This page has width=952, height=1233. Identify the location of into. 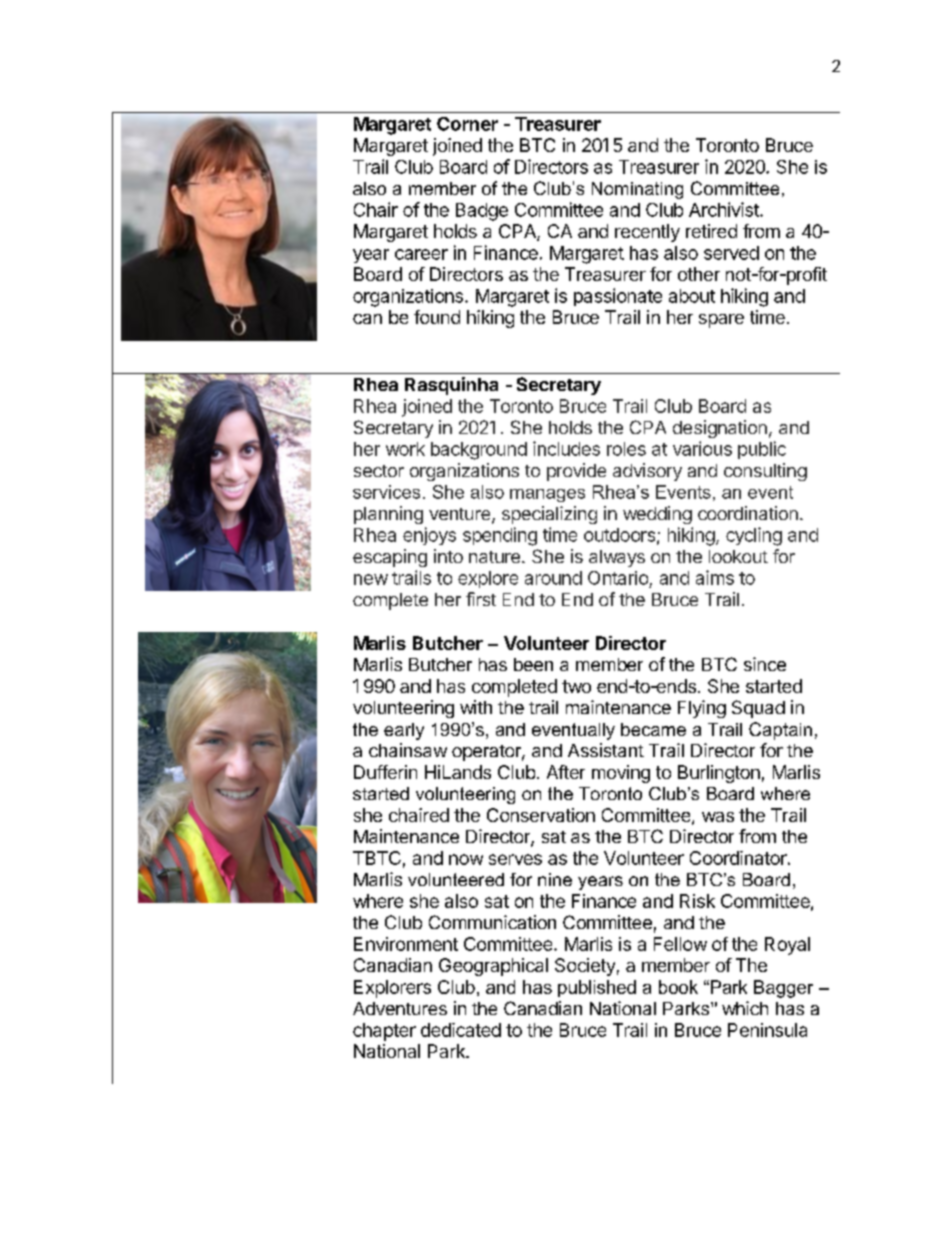
(448, 556).
